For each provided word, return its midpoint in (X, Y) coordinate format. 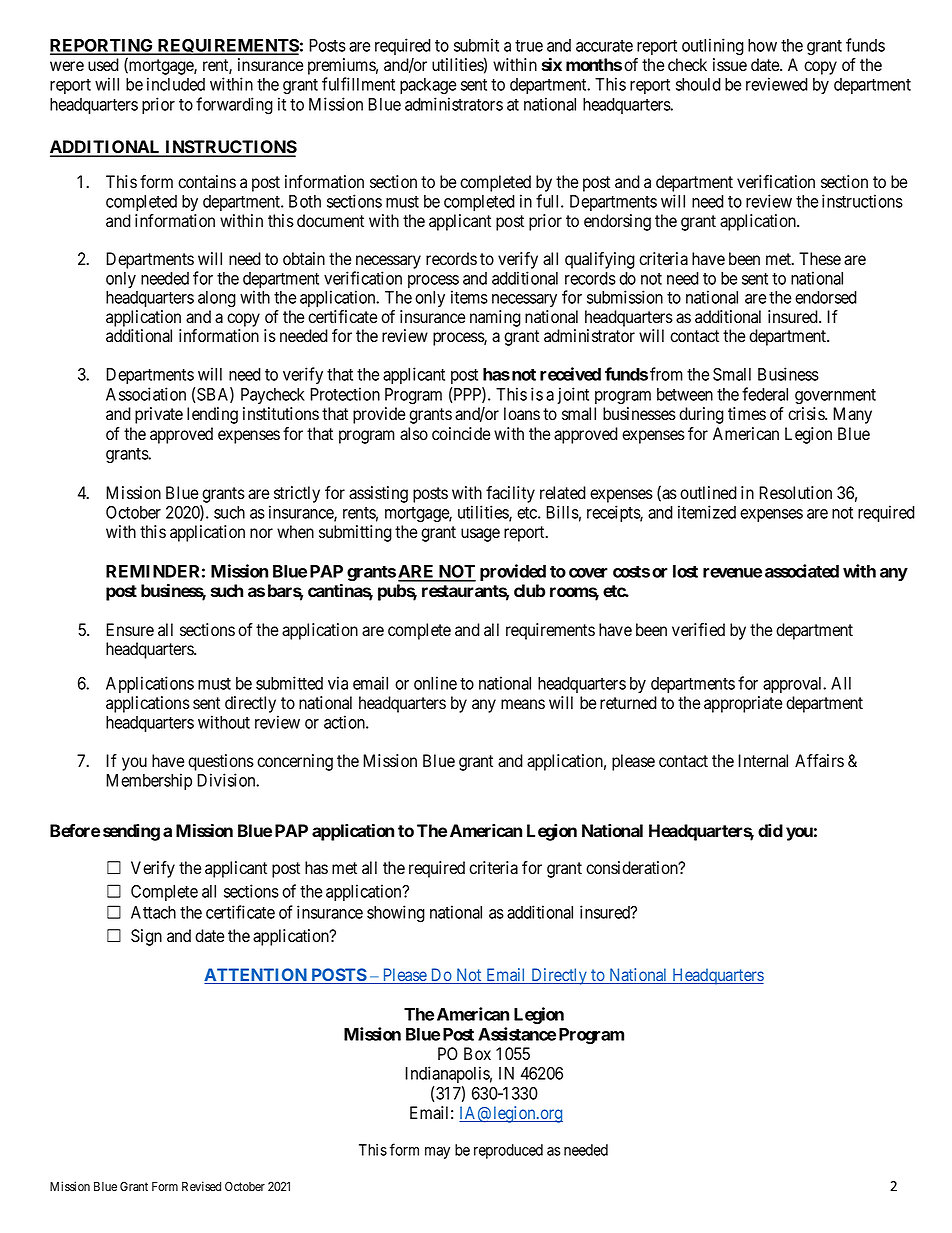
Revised (201, 1186)
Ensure (130, 630)
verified (698, 630)
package (428, 86)
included (176, 84)
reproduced (508, 1151)
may (437, 1153)
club (529, 590)
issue (730, 65)
